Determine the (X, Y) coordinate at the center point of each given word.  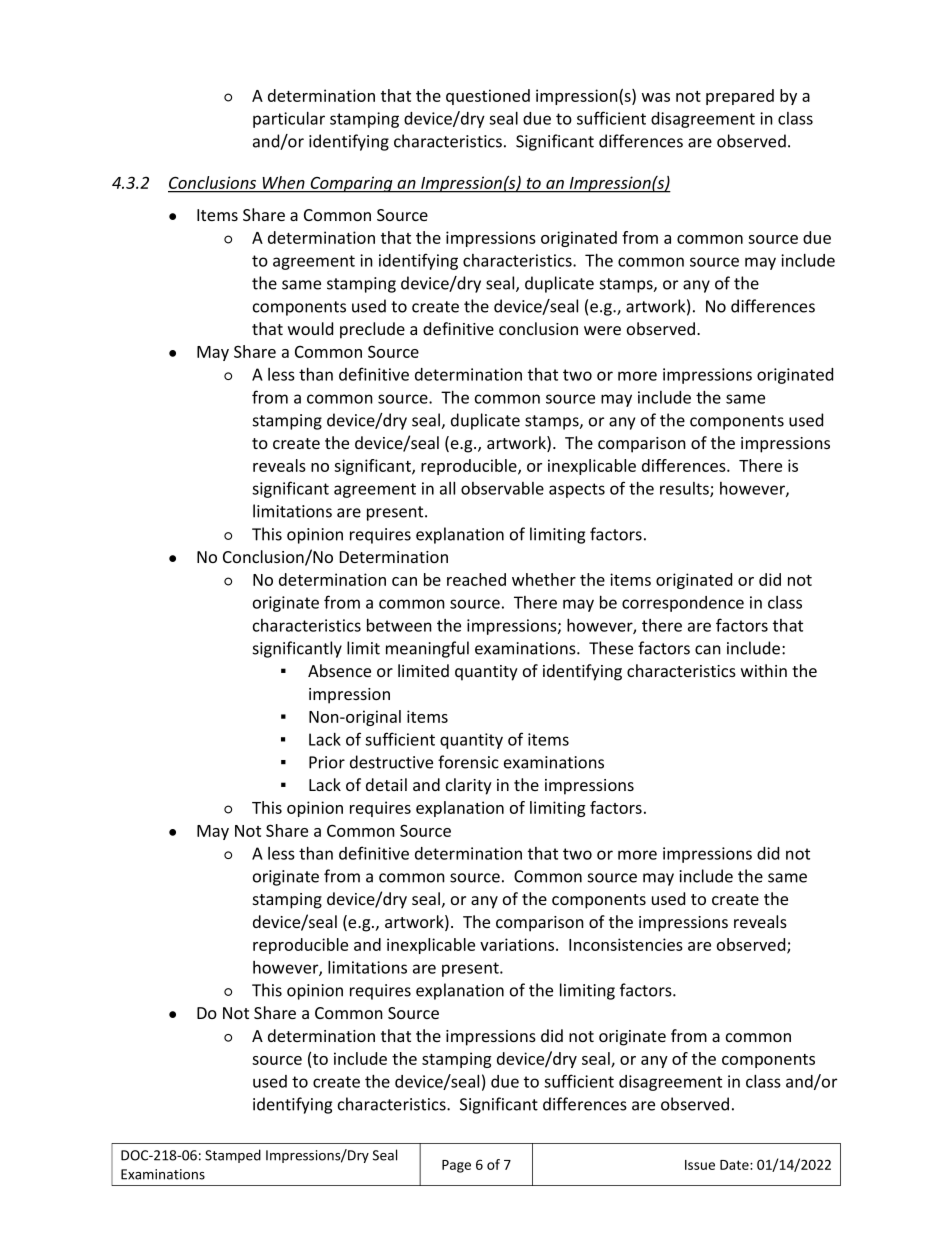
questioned (488, 97)
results (685, 489)
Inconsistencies (626, 944)
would (310, 328)
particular (289, 120)
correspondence (683, 604)
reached (476, 579)
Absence (339, 670)
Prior (327, 762)
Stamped (233, 1156)
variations (518, 944)
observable (502, 488)
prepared (740, 97)
